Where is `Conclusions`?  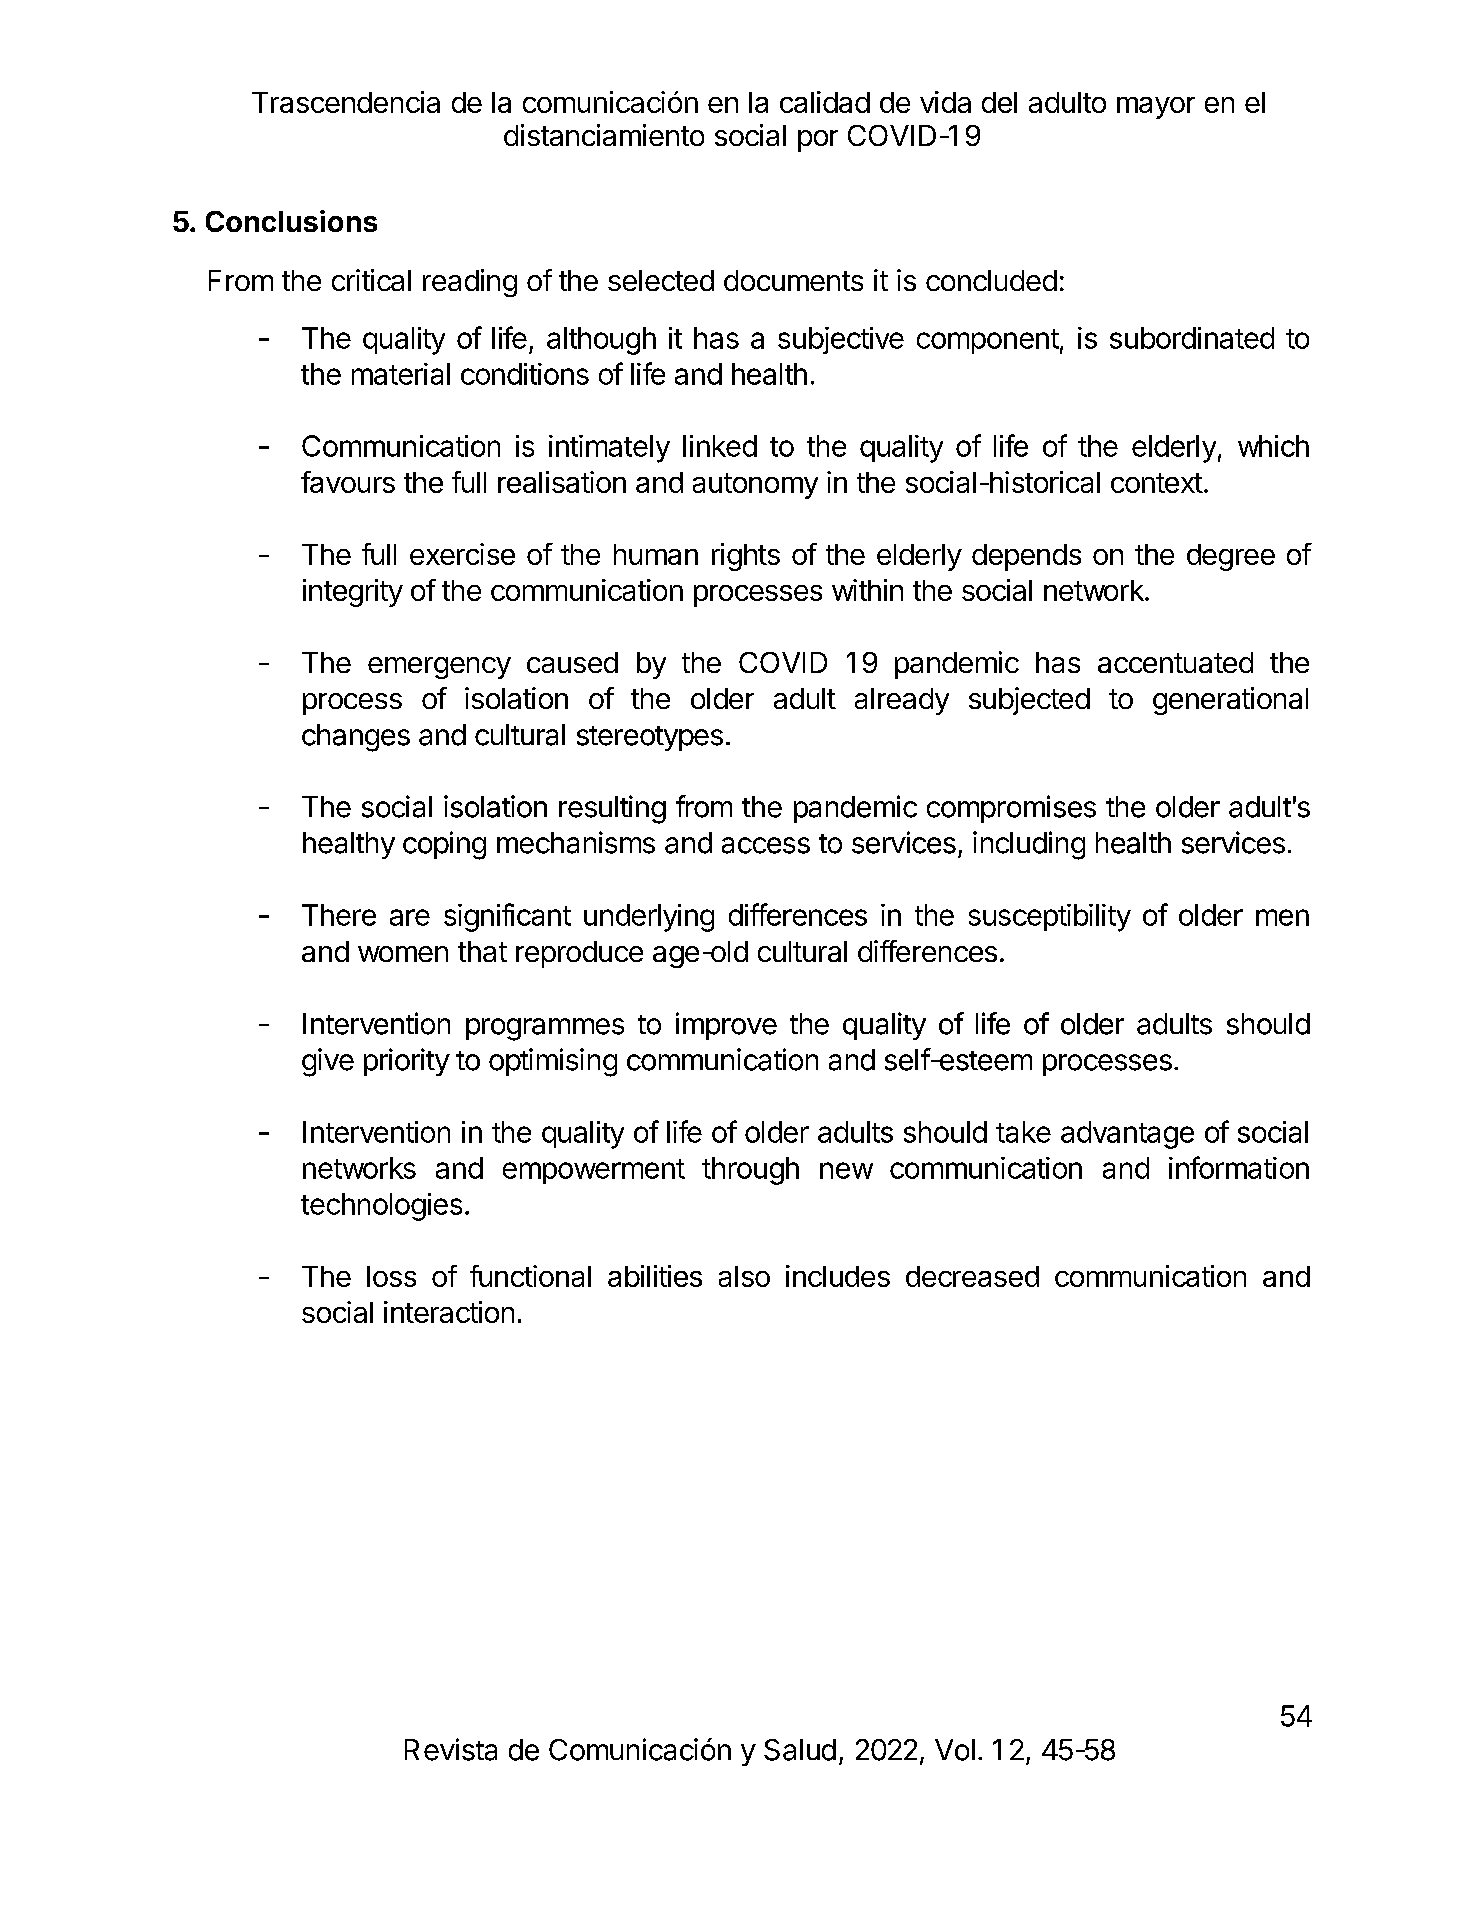
Conclusions is located at coordinates (291, 221).
